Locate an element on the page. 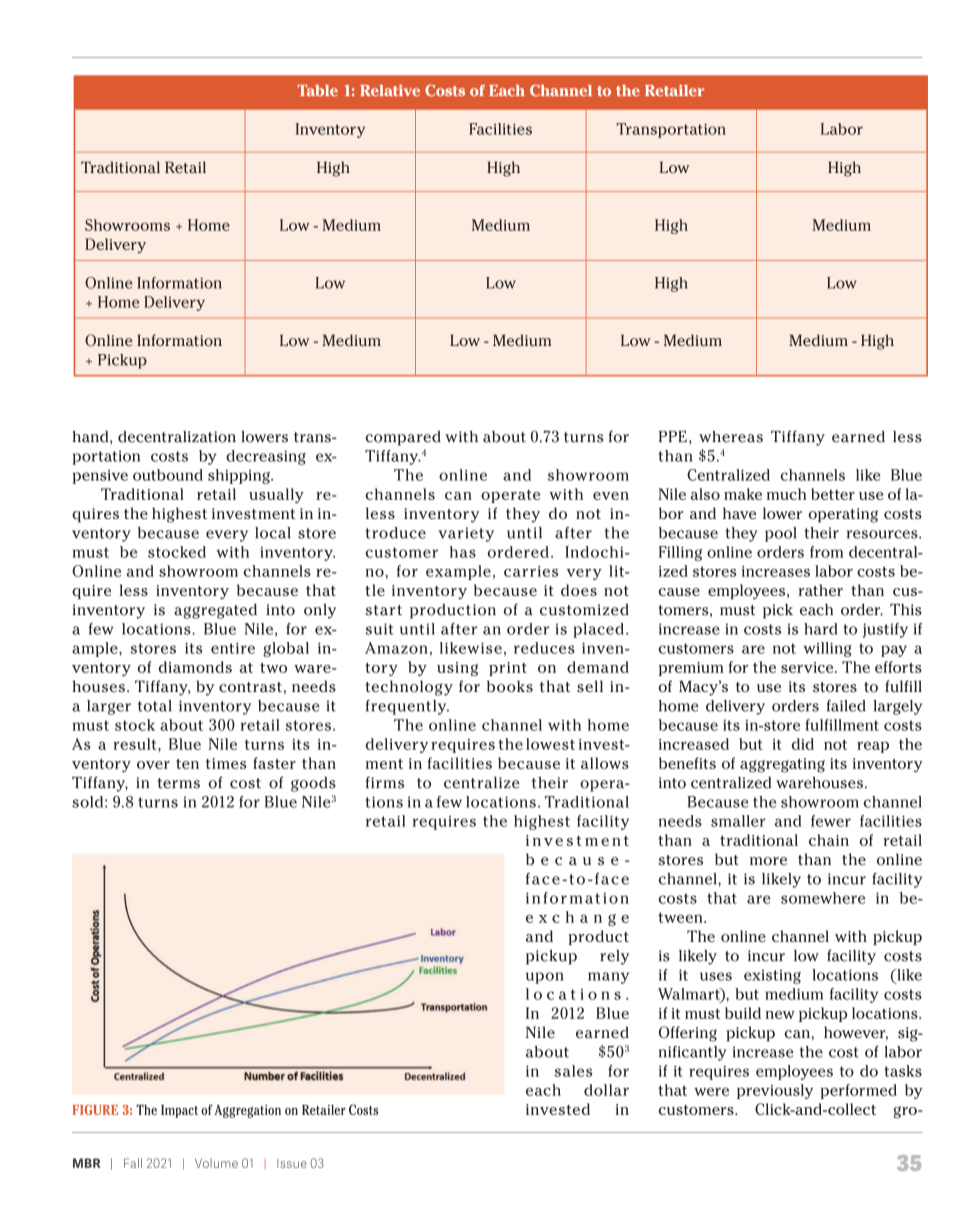 Image resolution: width=980 pixels, height=1211 pixels. Impact is located at coordinates (179, 1111).
